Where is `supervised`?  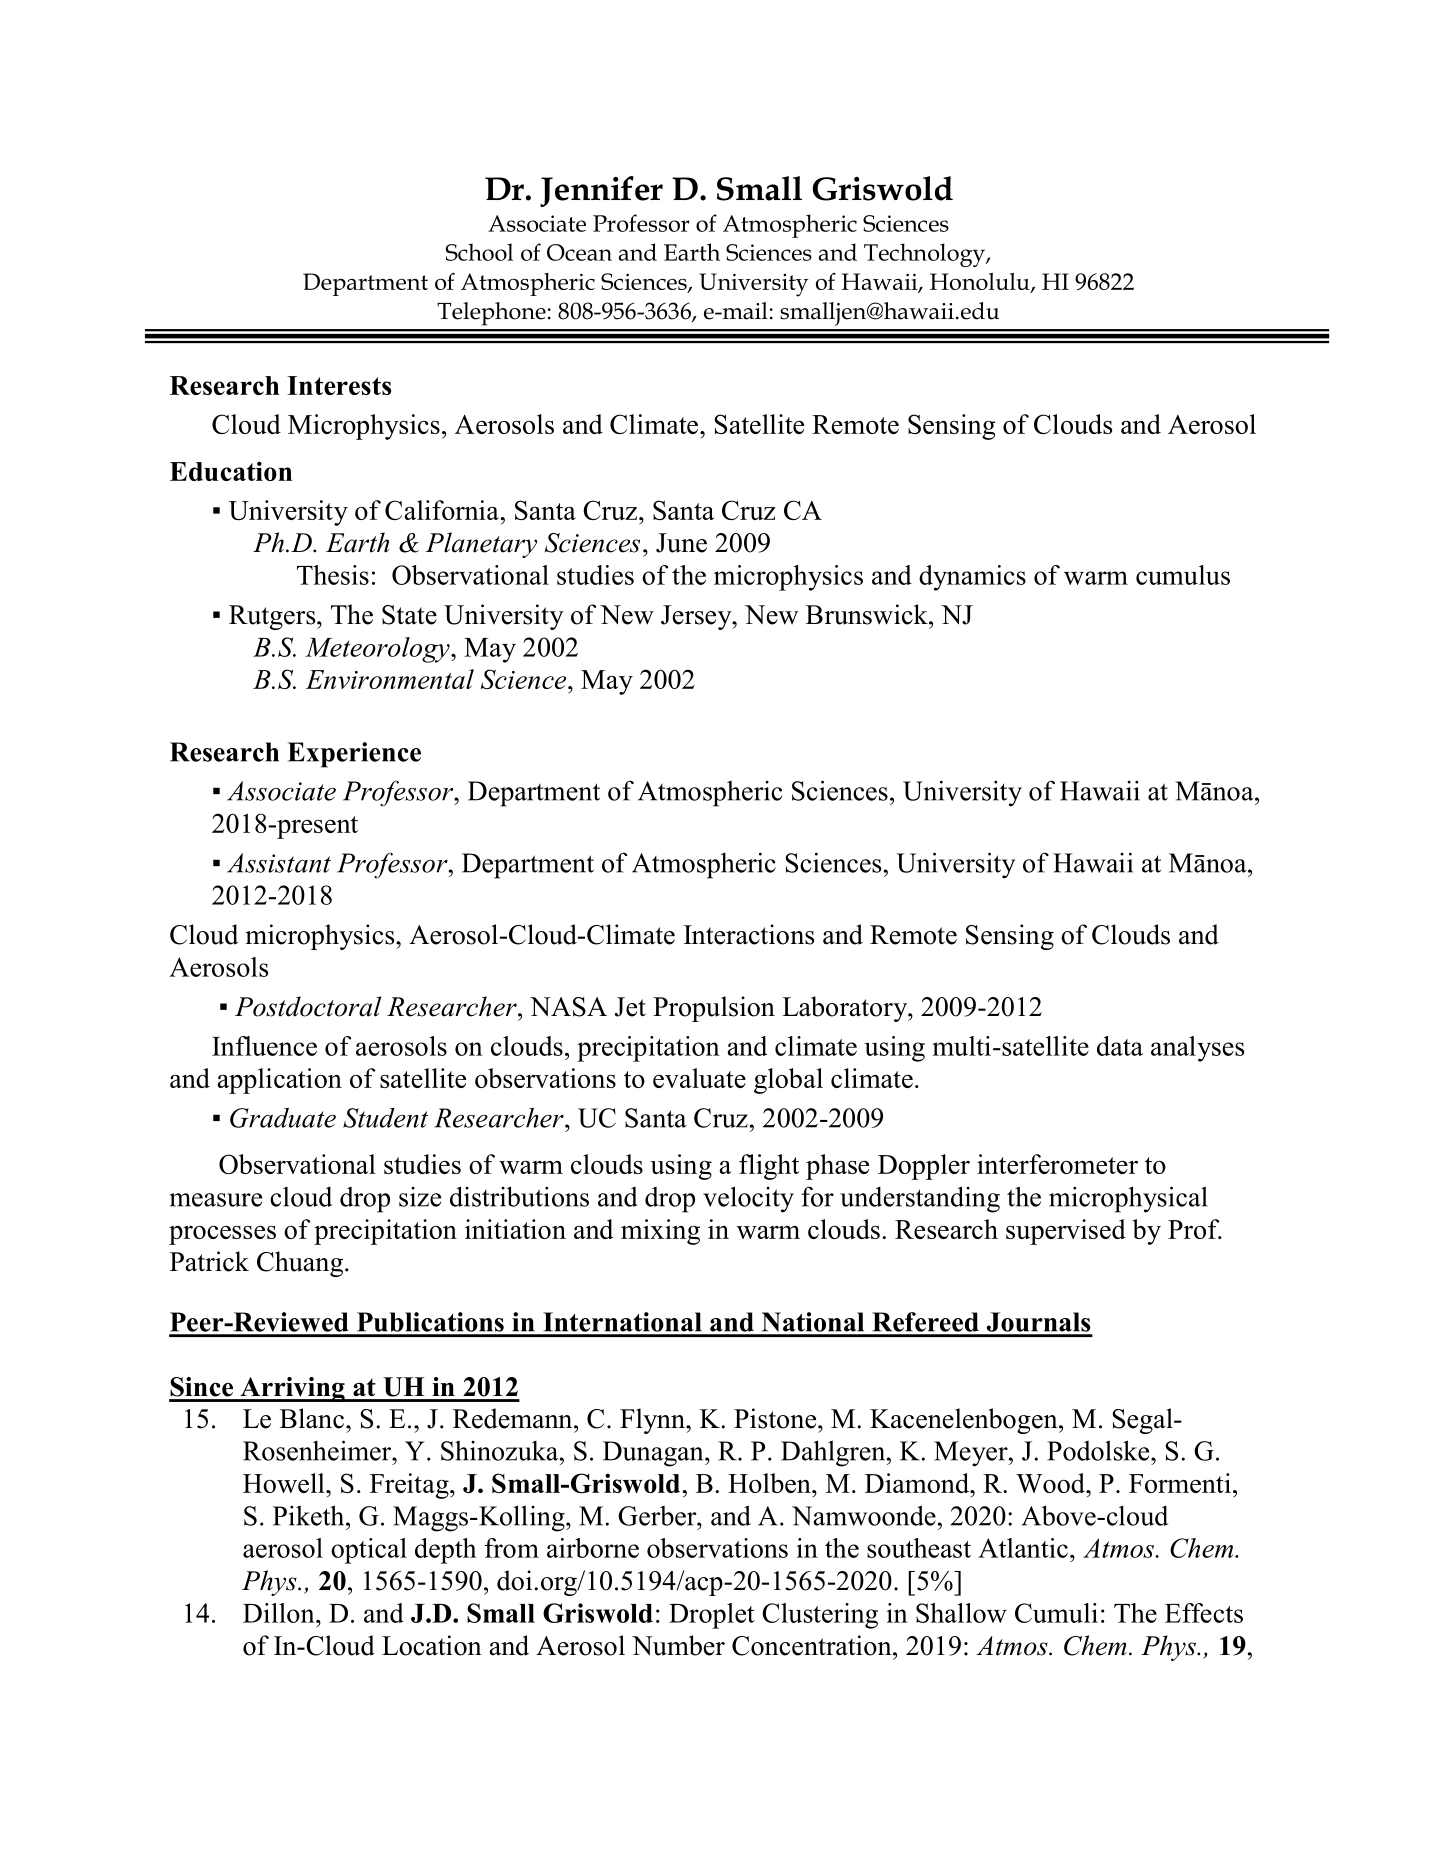
supervised is located at coordinates (1066, 1232).
